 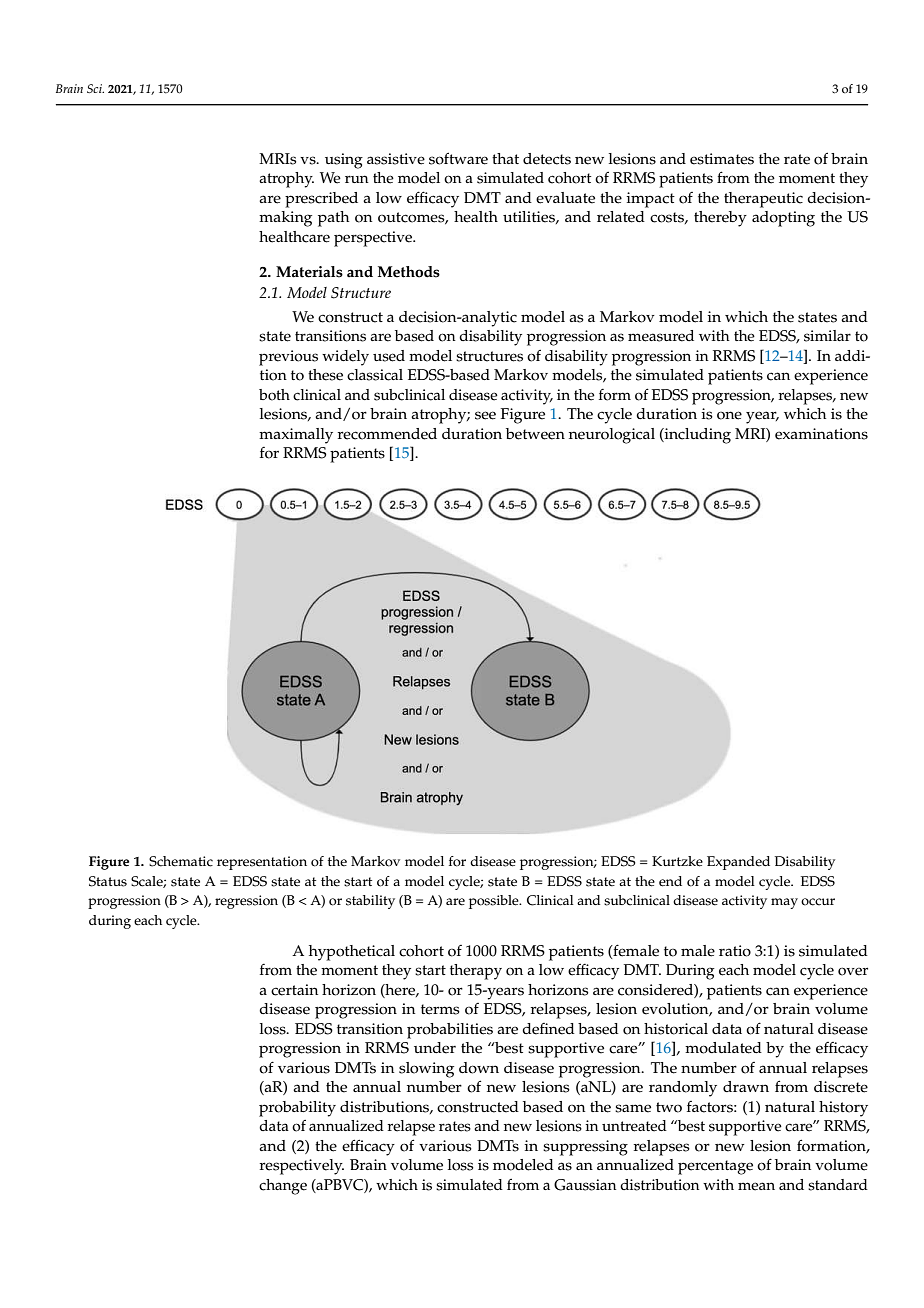 What do you see at coordinates (783, 219) in the page?
I see `adopting` at bounding box center [783, 219].
